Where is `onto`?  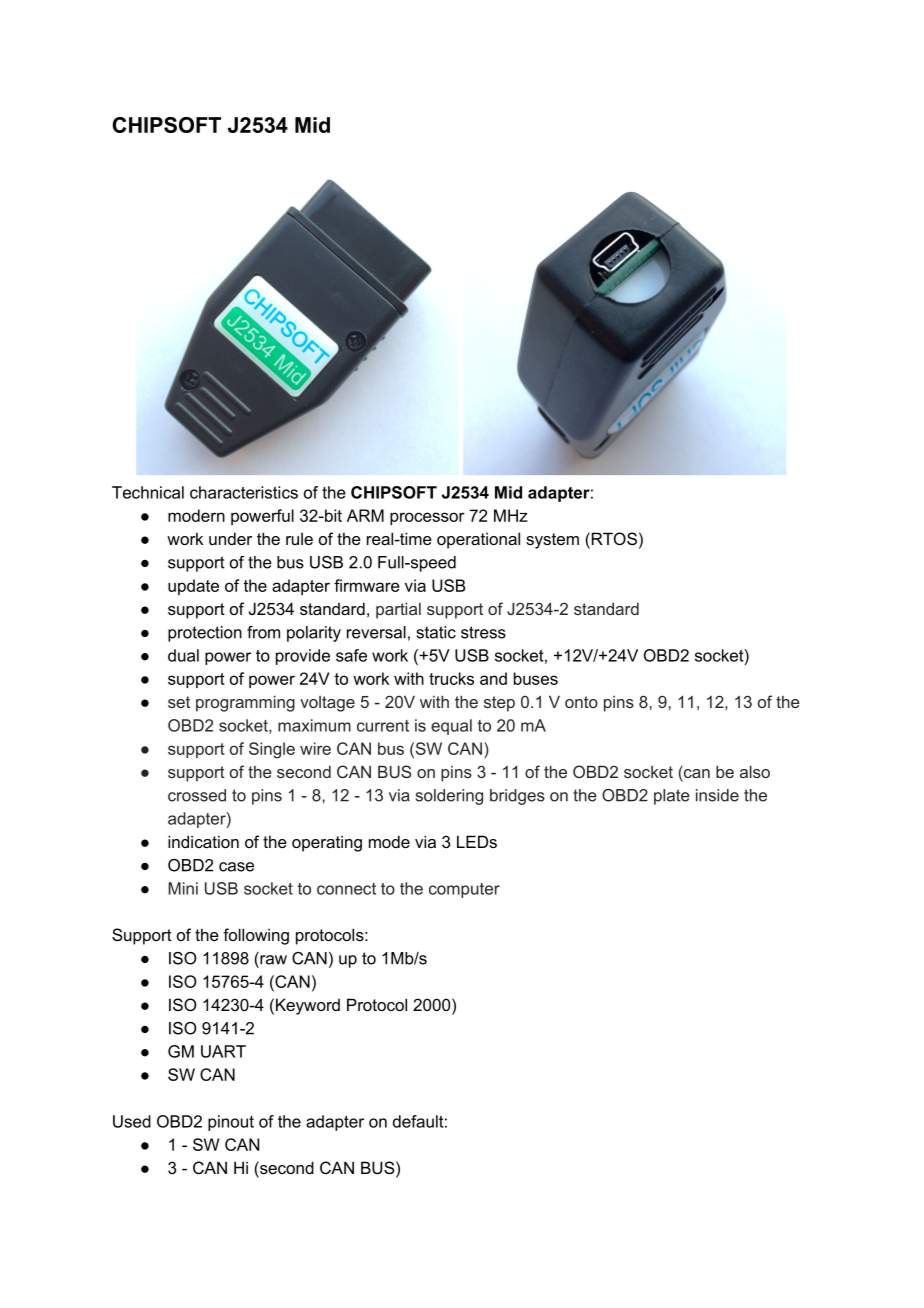 onto is located at coordinates (581, 702).
